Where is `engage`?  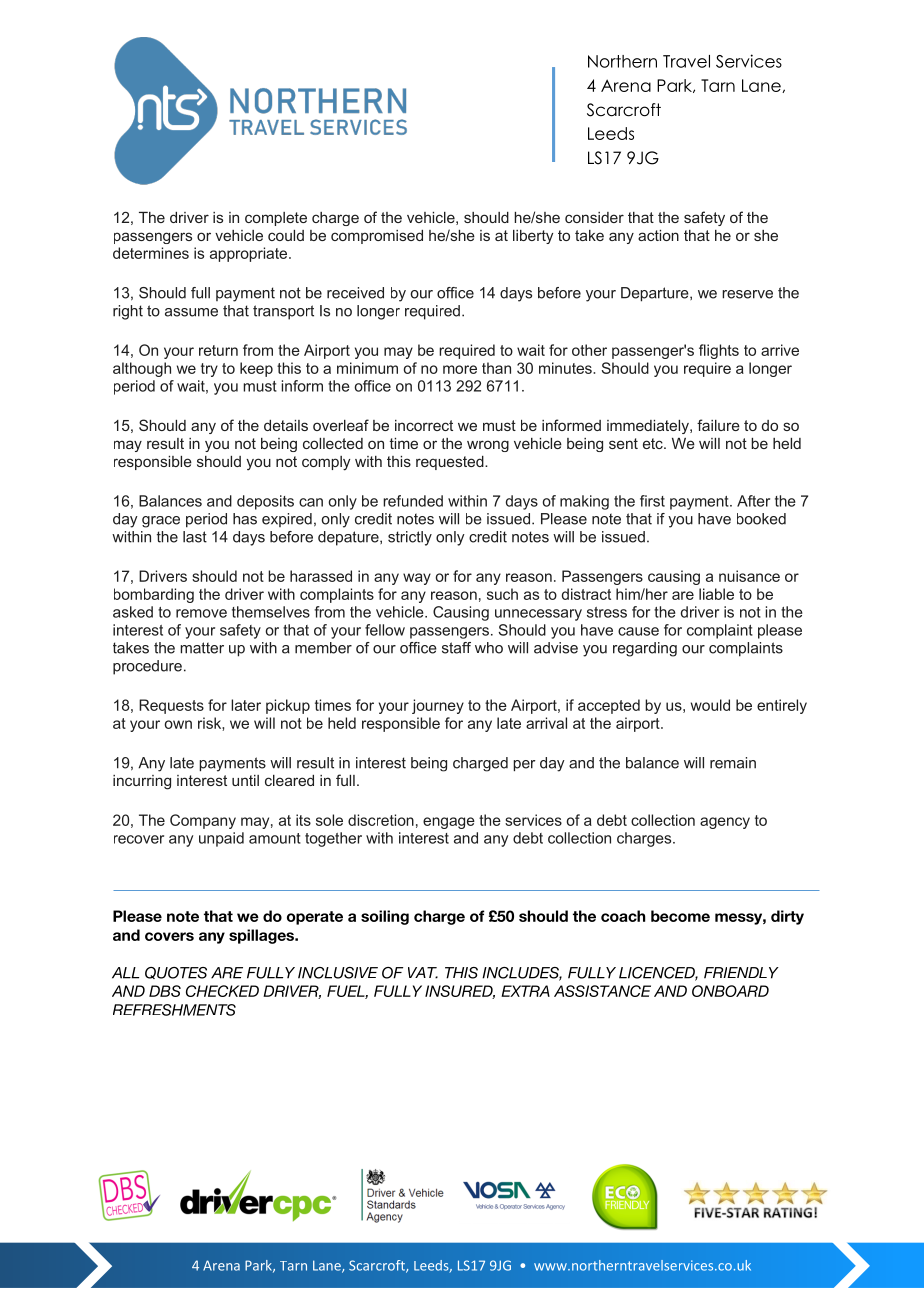
engage is located at coordinates (449, 823).
